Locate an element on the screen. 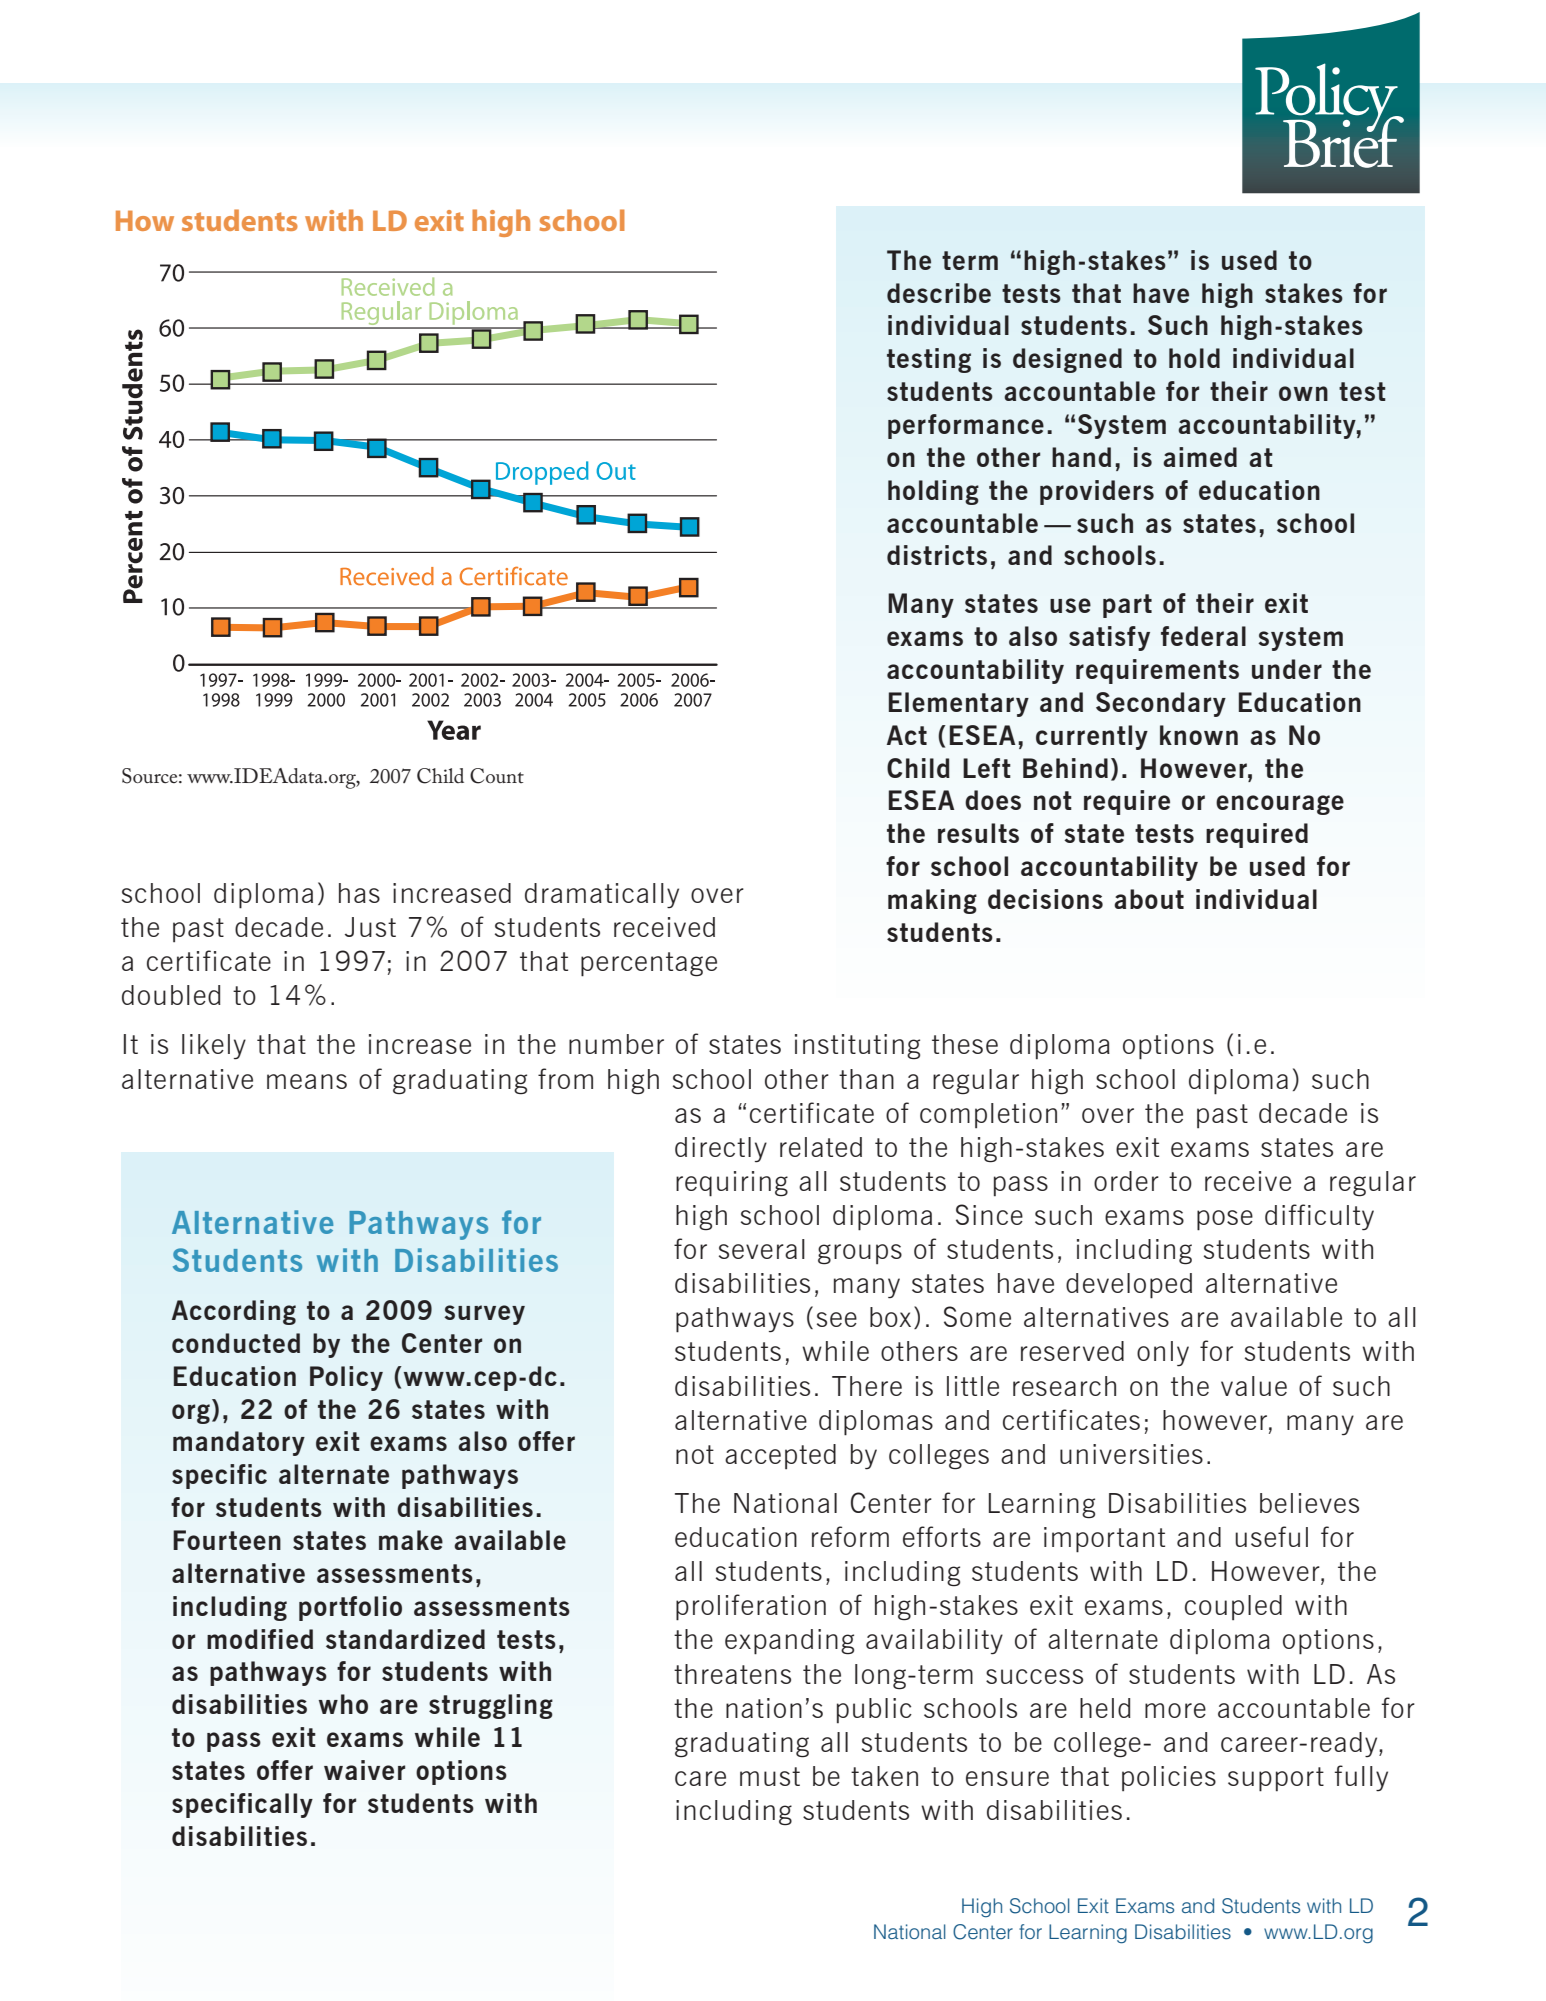 This screenshot has height=2001, width=1546. conducted is located at coordinates (236, 1343).
